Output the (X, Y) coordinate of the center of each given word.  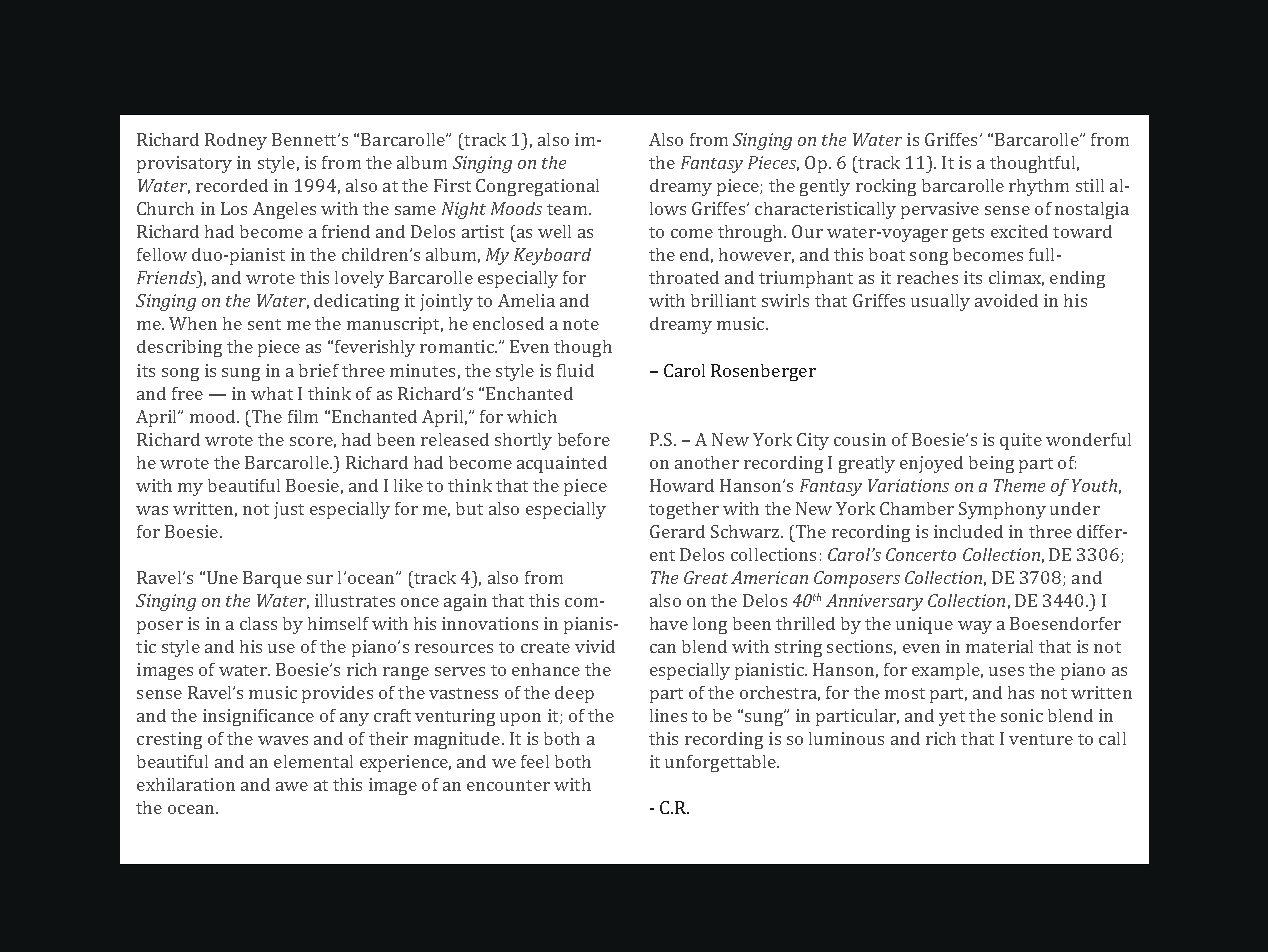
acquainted (562, 464)
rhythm (1039, 187)
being (991, 464)
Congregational (537, 187)
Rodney (236, 141)
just (289, 510)
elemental (313, 761)
